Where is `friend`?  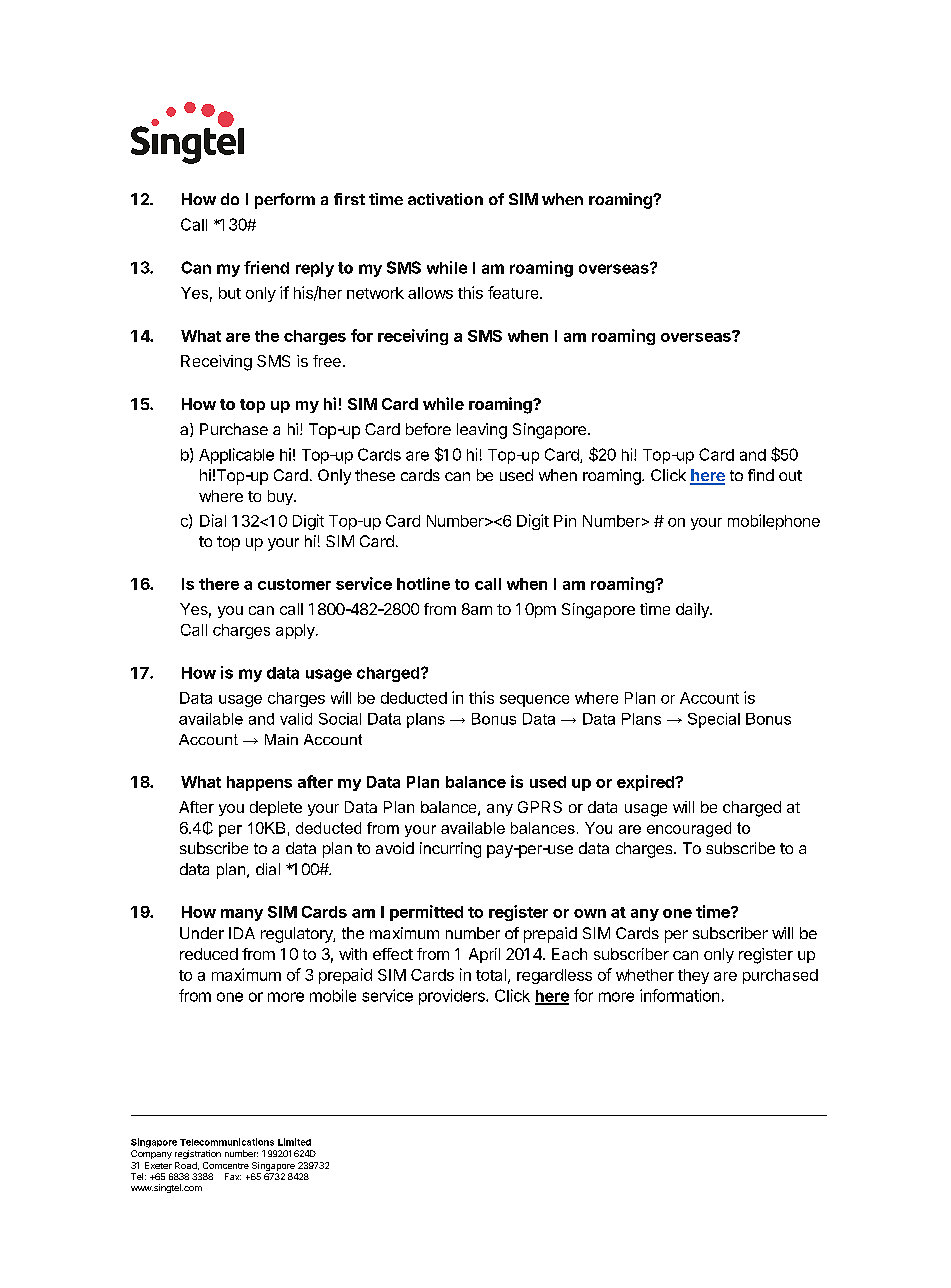 friend is located at coordinates (266, 267).
